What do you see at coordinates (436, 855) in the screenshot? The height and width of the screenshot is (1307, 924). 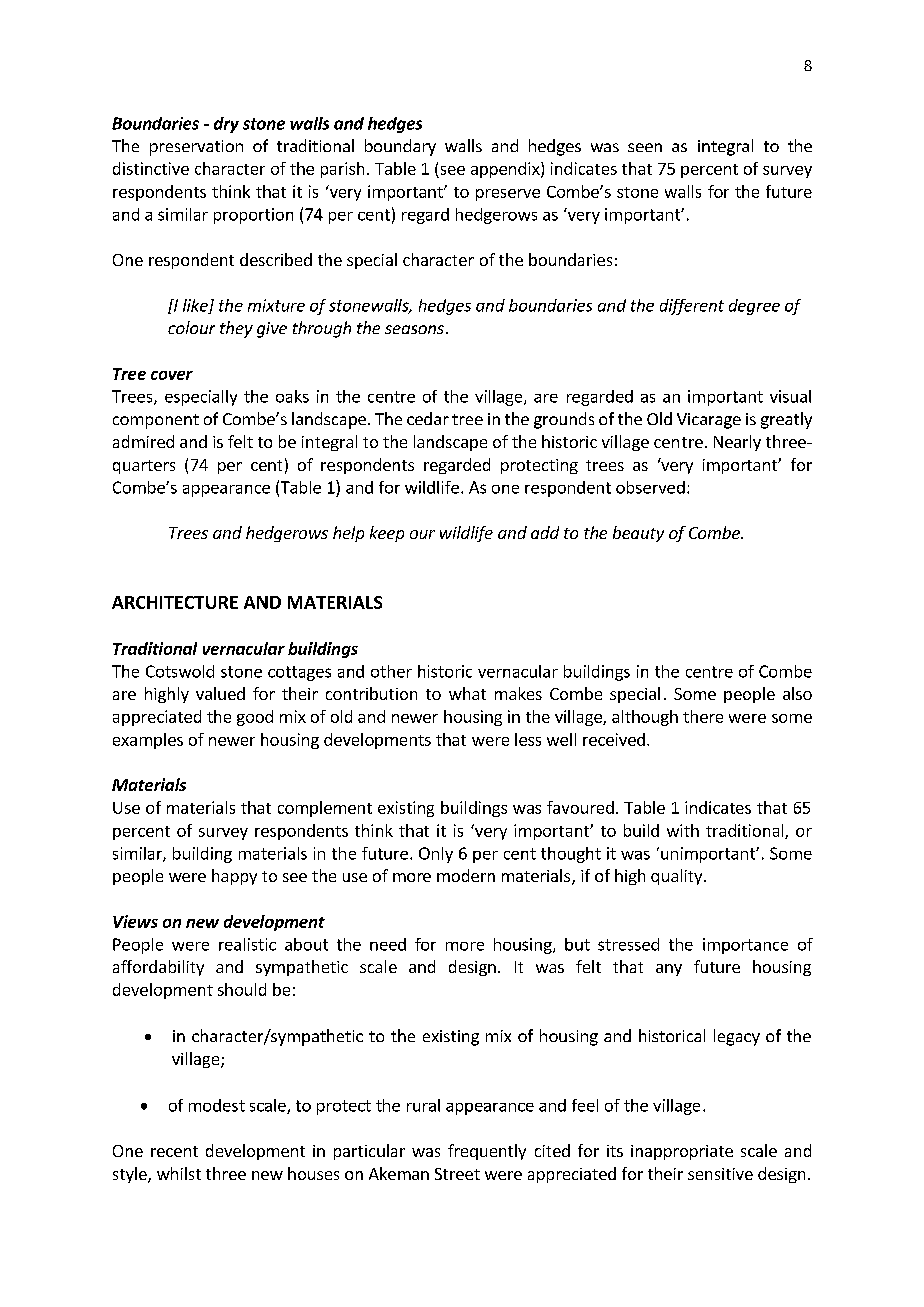 I see `Only` at bounding box center [436, 855].
